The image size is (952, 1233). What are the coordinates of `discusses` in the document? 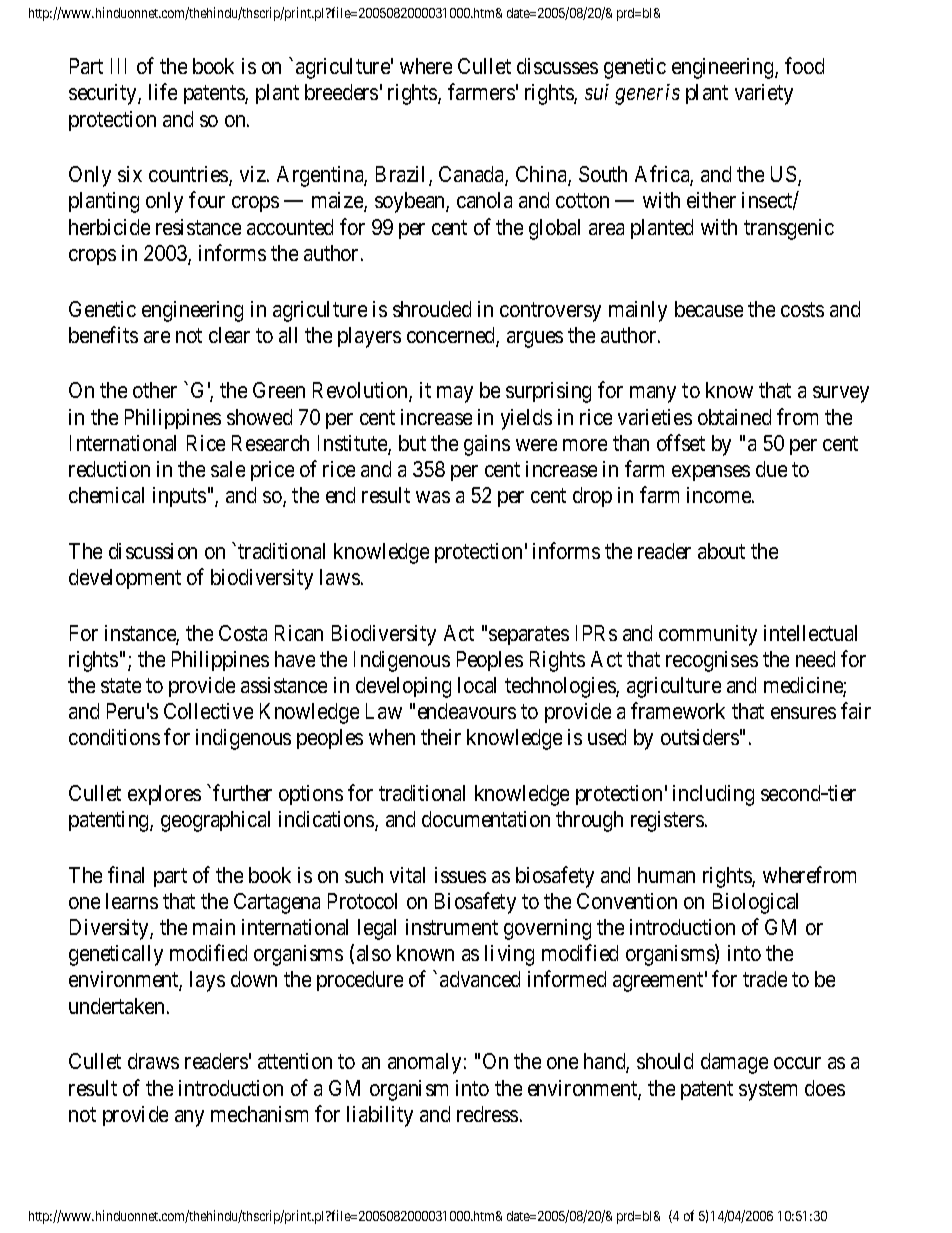 It's located at (557, 66).
